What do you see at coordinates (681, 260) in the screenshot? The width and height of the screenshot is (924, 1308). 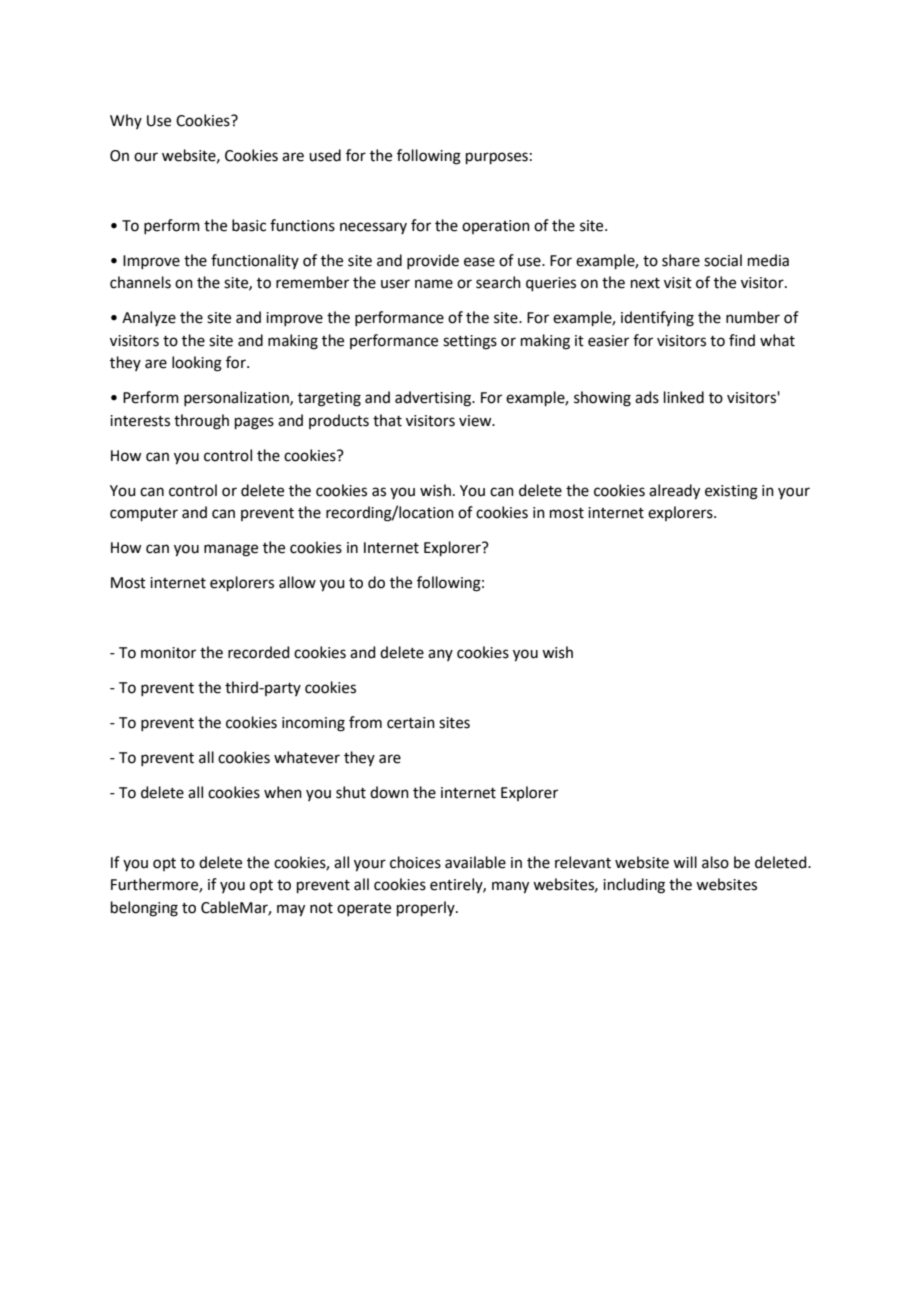 I see `share` at bounding box center [681, 260].
